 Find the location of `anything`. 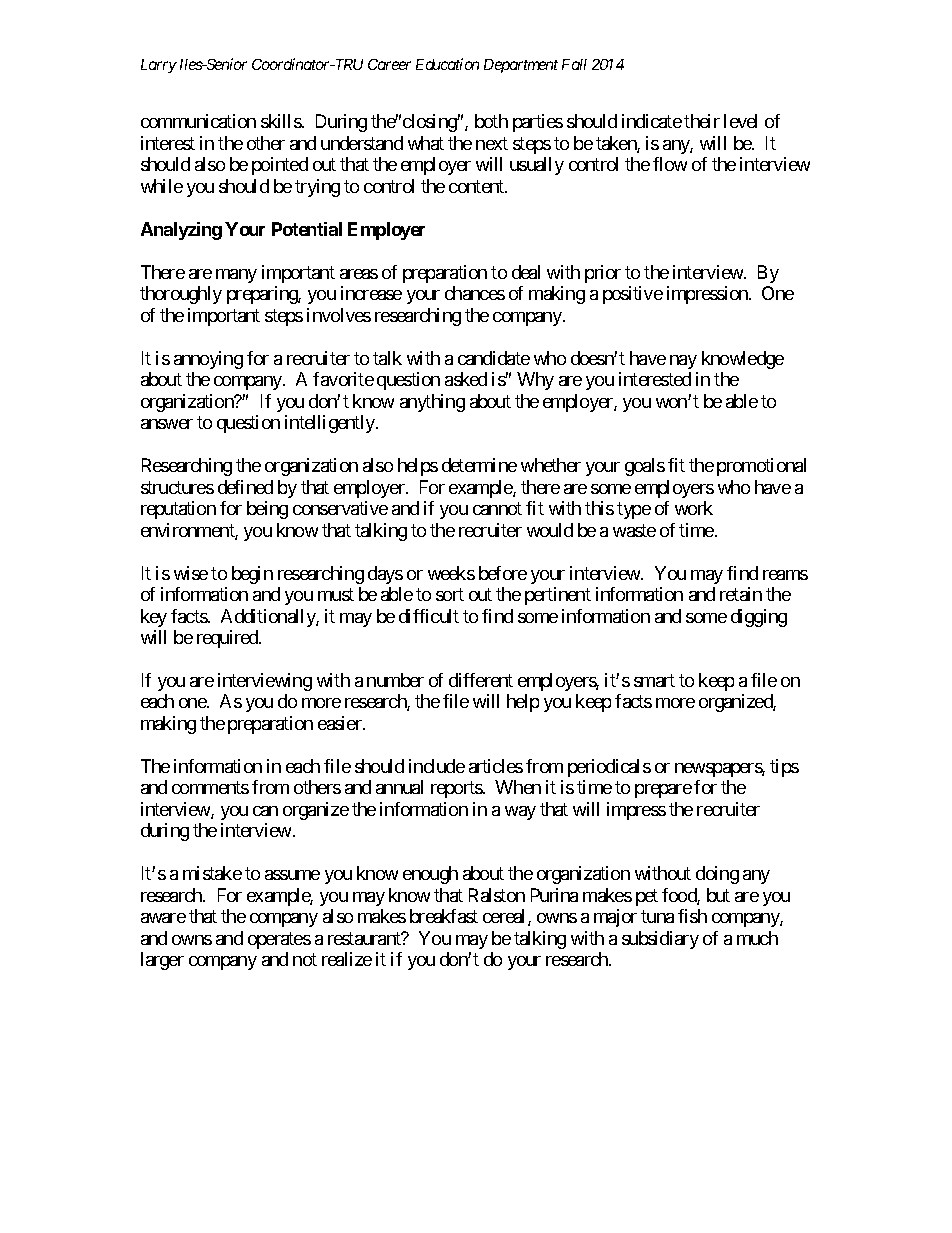

anything is located at coordinates (432, 403).
